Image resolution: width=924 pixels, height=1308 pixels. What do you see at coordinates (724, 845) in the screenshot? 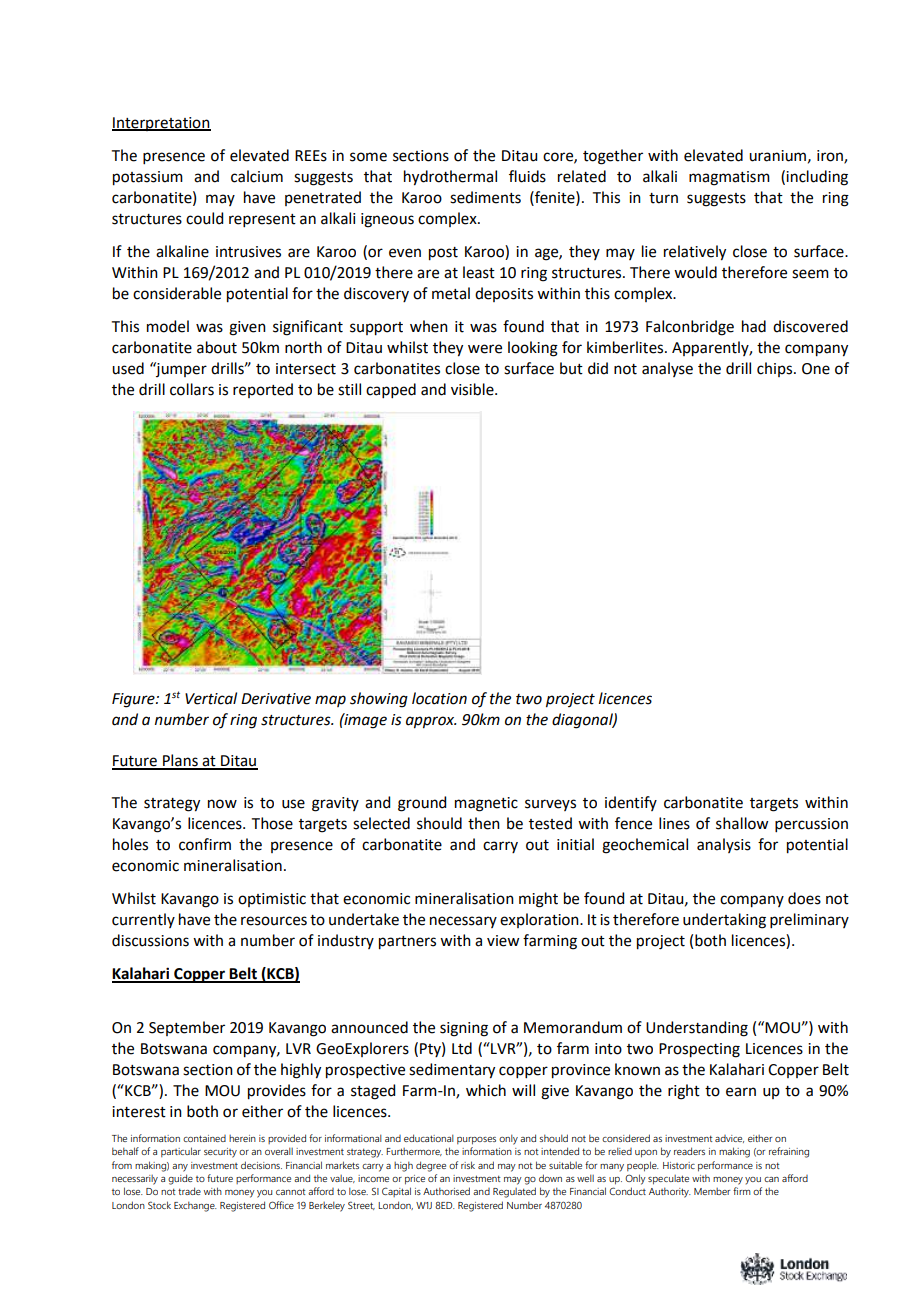
I see `analysis` at bounding box center [724, 845].
